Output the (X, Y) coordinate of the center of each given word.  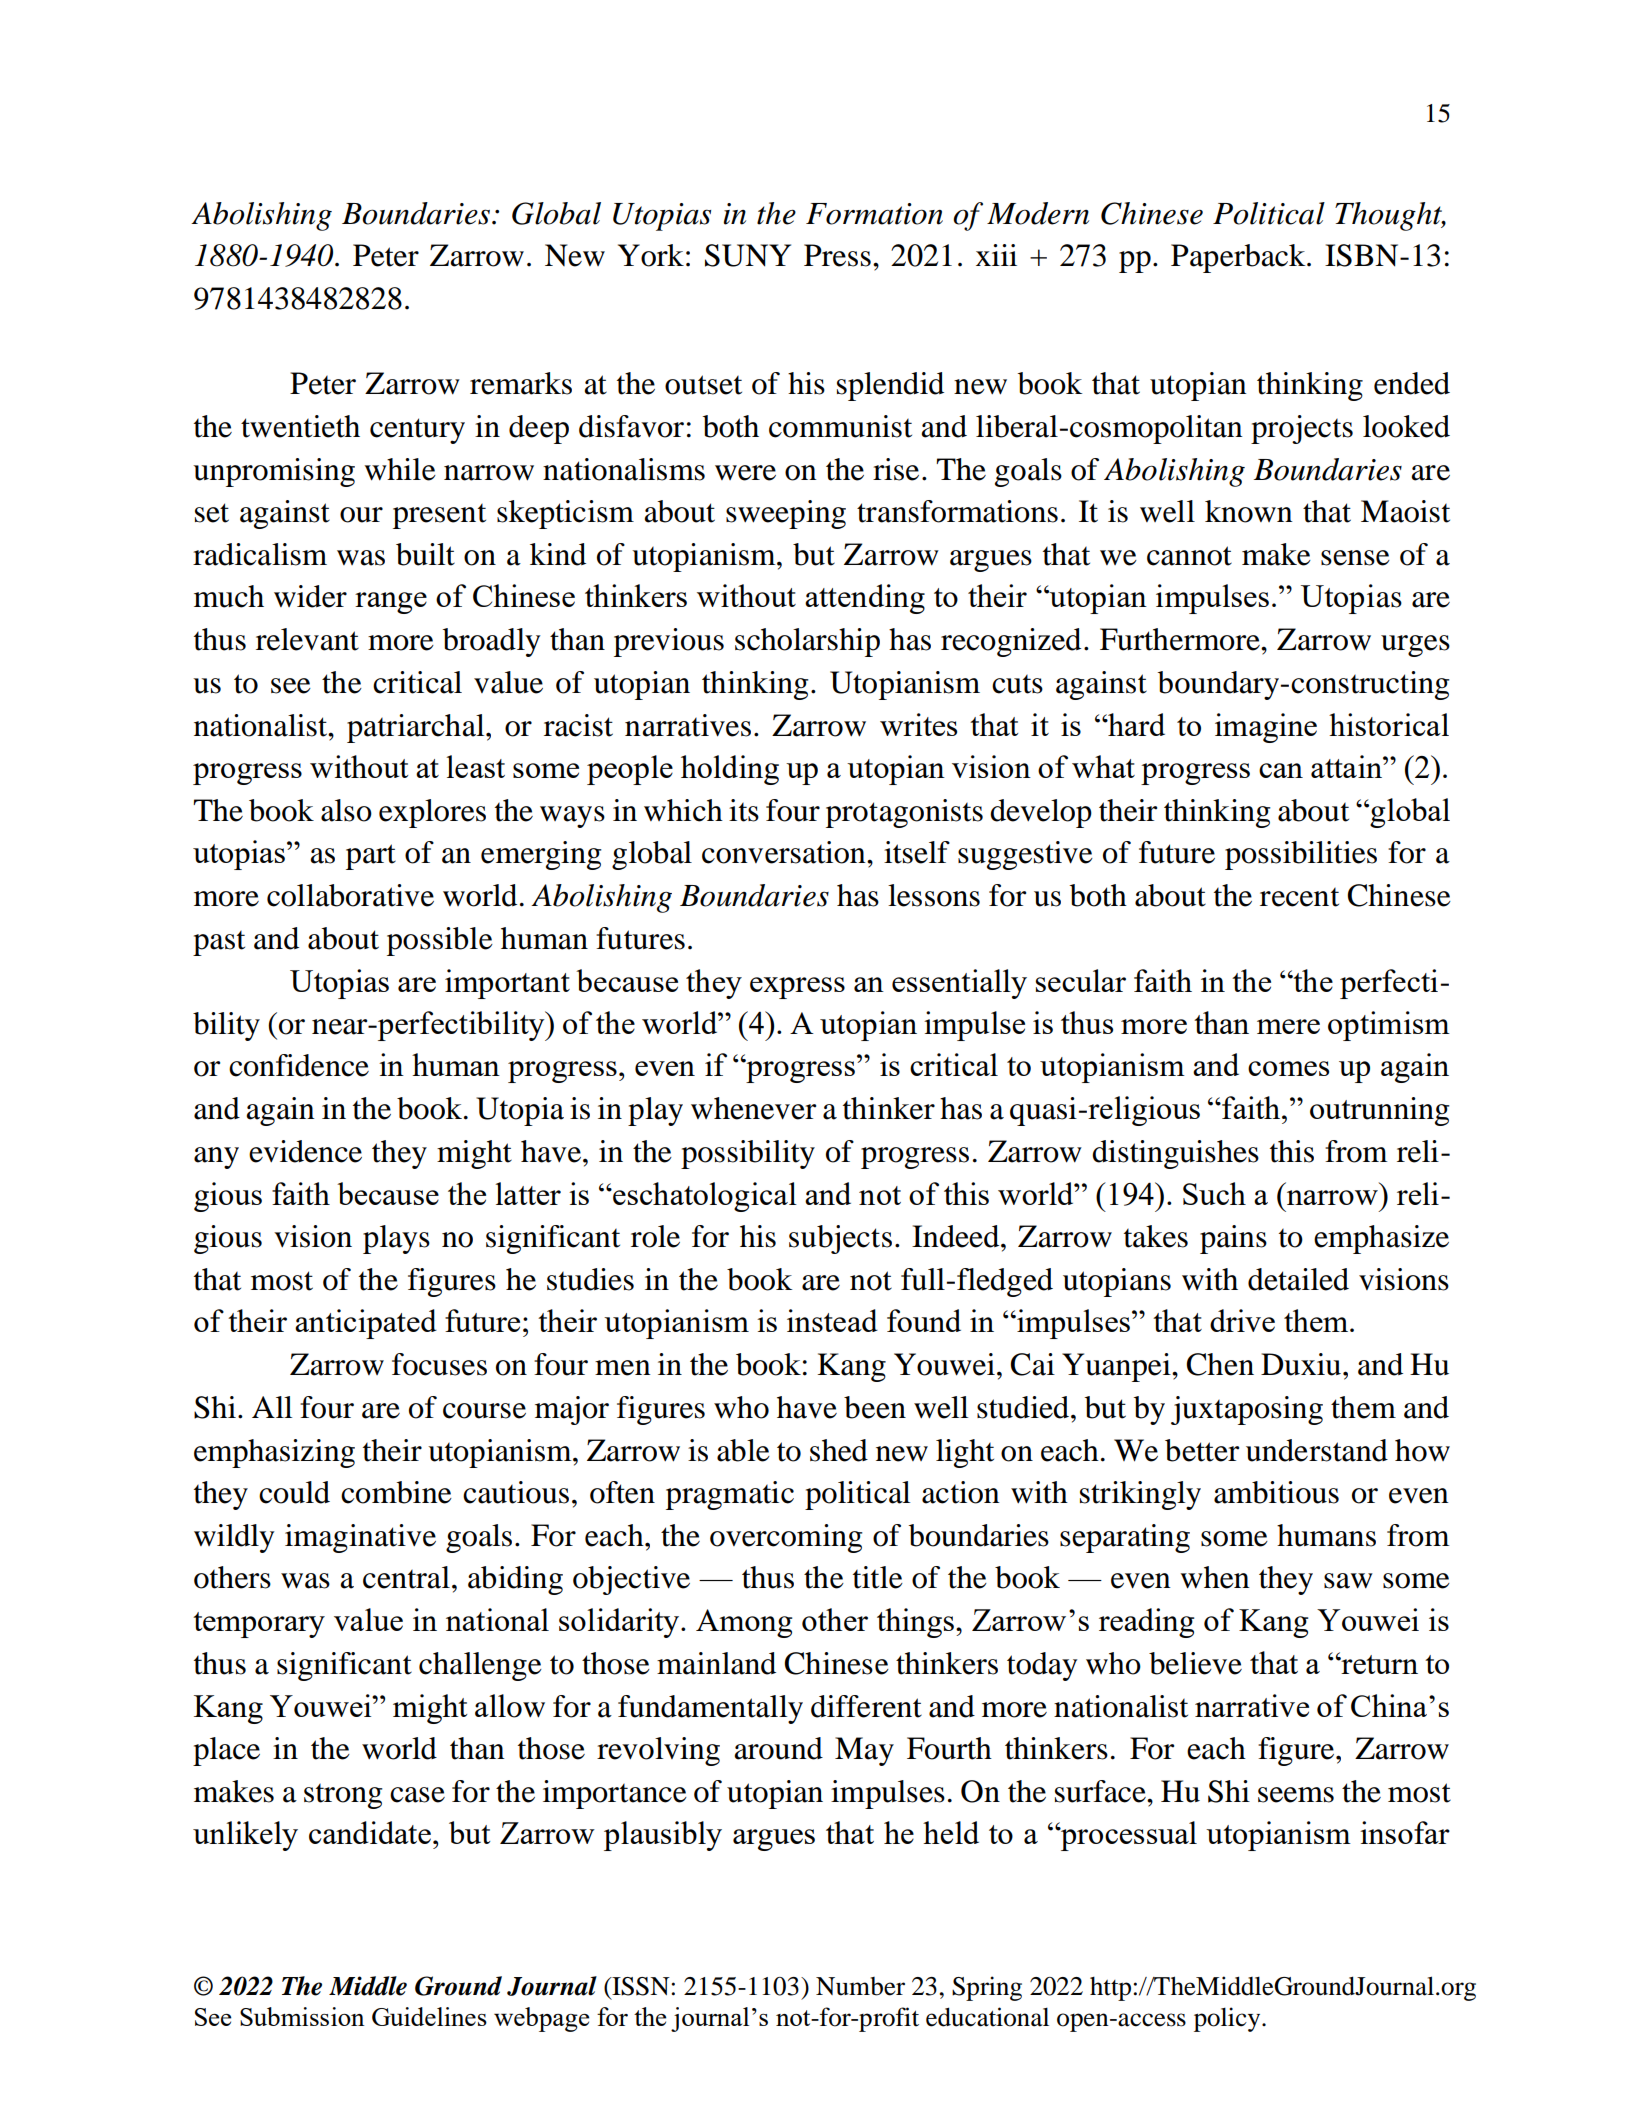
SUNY (748, 255)
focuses (439, 1364)
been (875, 1407)
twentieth (300, 426)
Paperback (1239, 258)
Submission (302, 2016)
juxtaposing (1247, 1410)
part (371, 857)
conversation (785, 852)
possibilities (1301, 855)
